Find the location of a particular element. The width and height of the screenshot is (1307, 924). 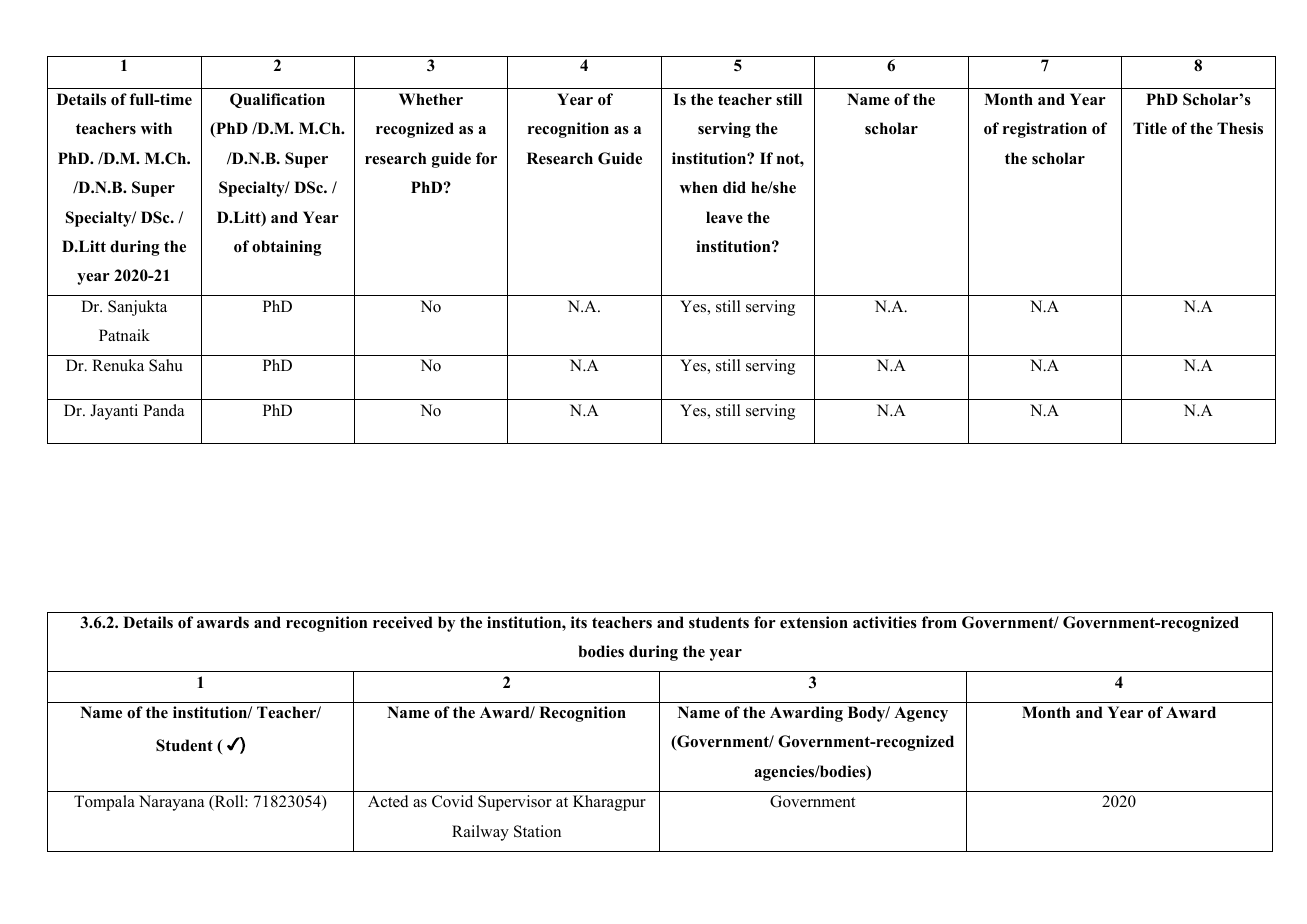

Panda is located at coordinates (163, 410).
